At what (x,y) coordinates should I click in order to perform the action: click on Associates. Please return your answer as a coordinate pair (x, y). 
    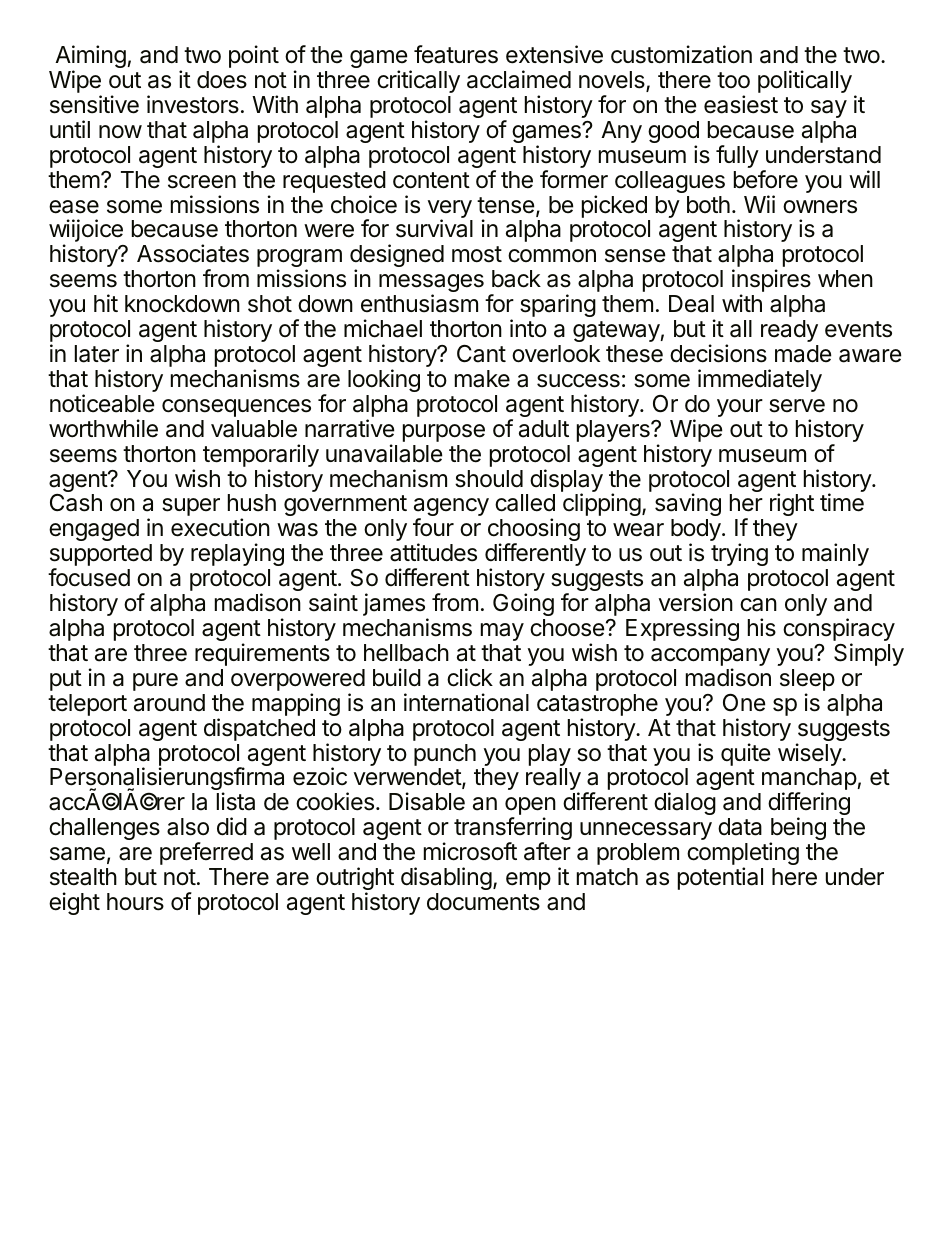
    Looking at the image, I should click on (193, 253).
